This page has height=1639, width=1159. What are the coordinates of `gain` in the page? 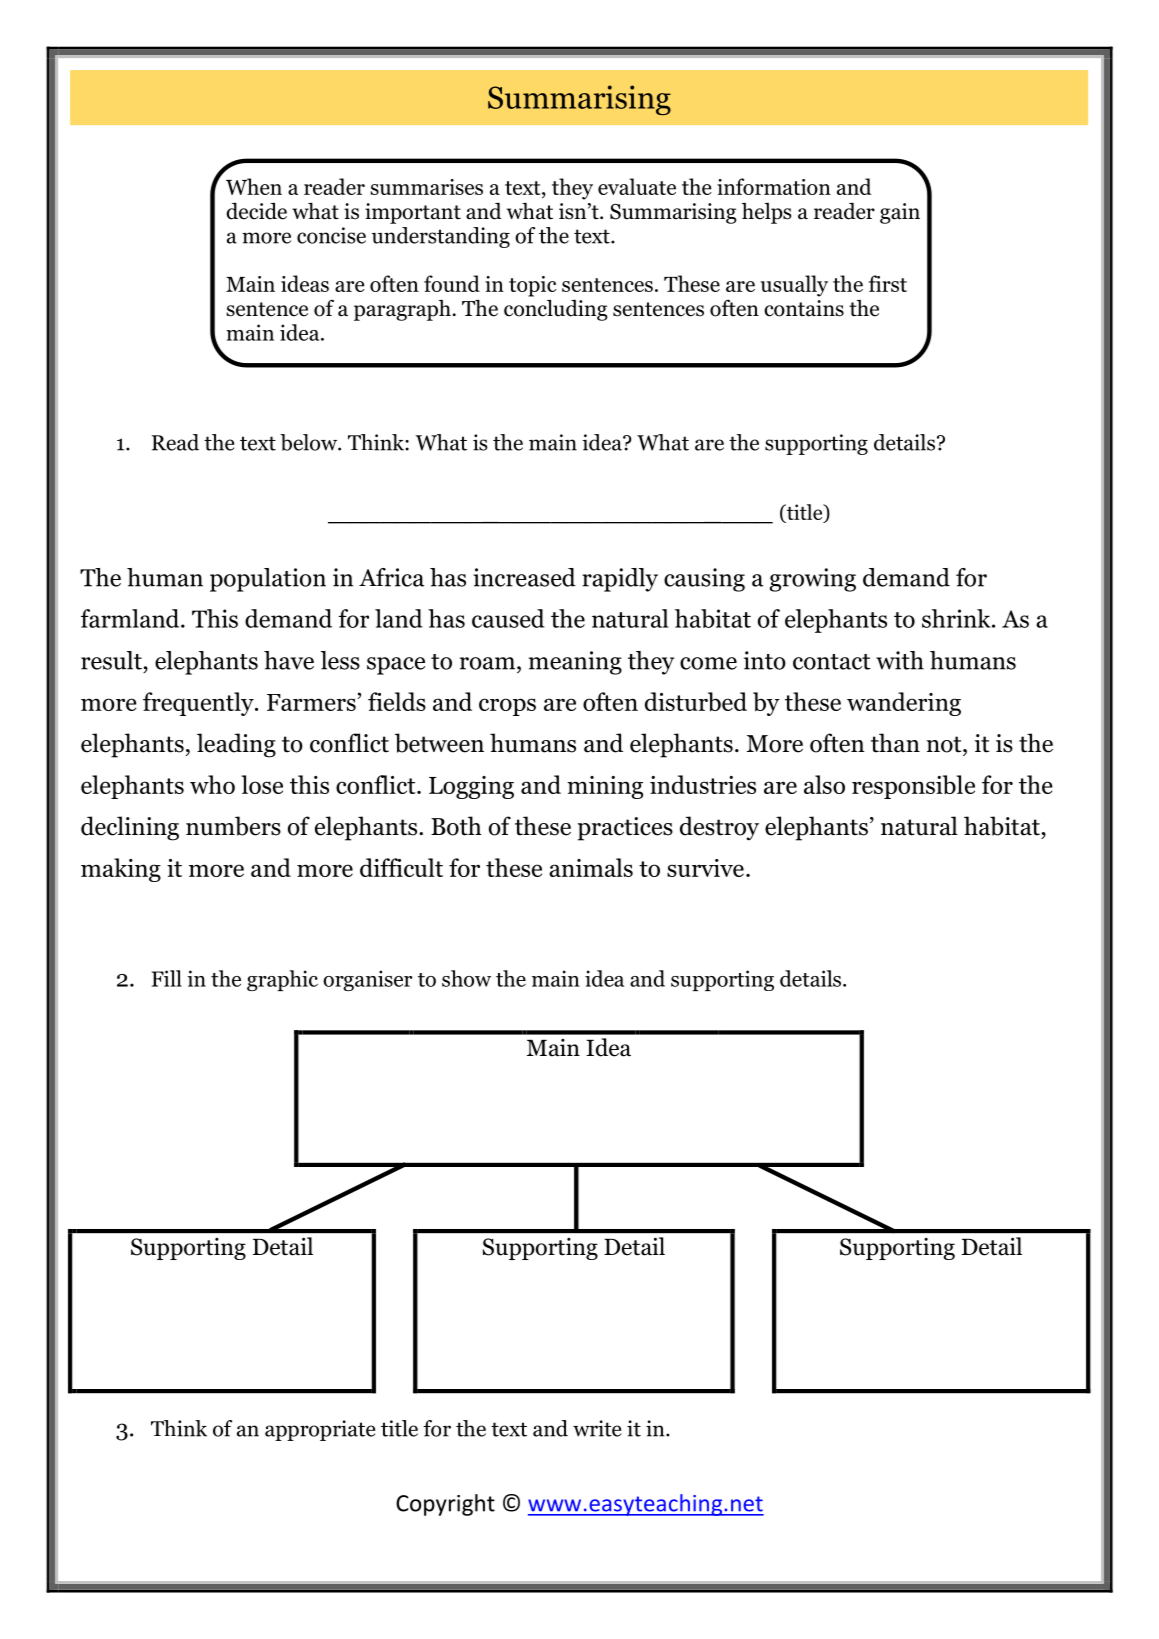 It's located at (900, 213).
